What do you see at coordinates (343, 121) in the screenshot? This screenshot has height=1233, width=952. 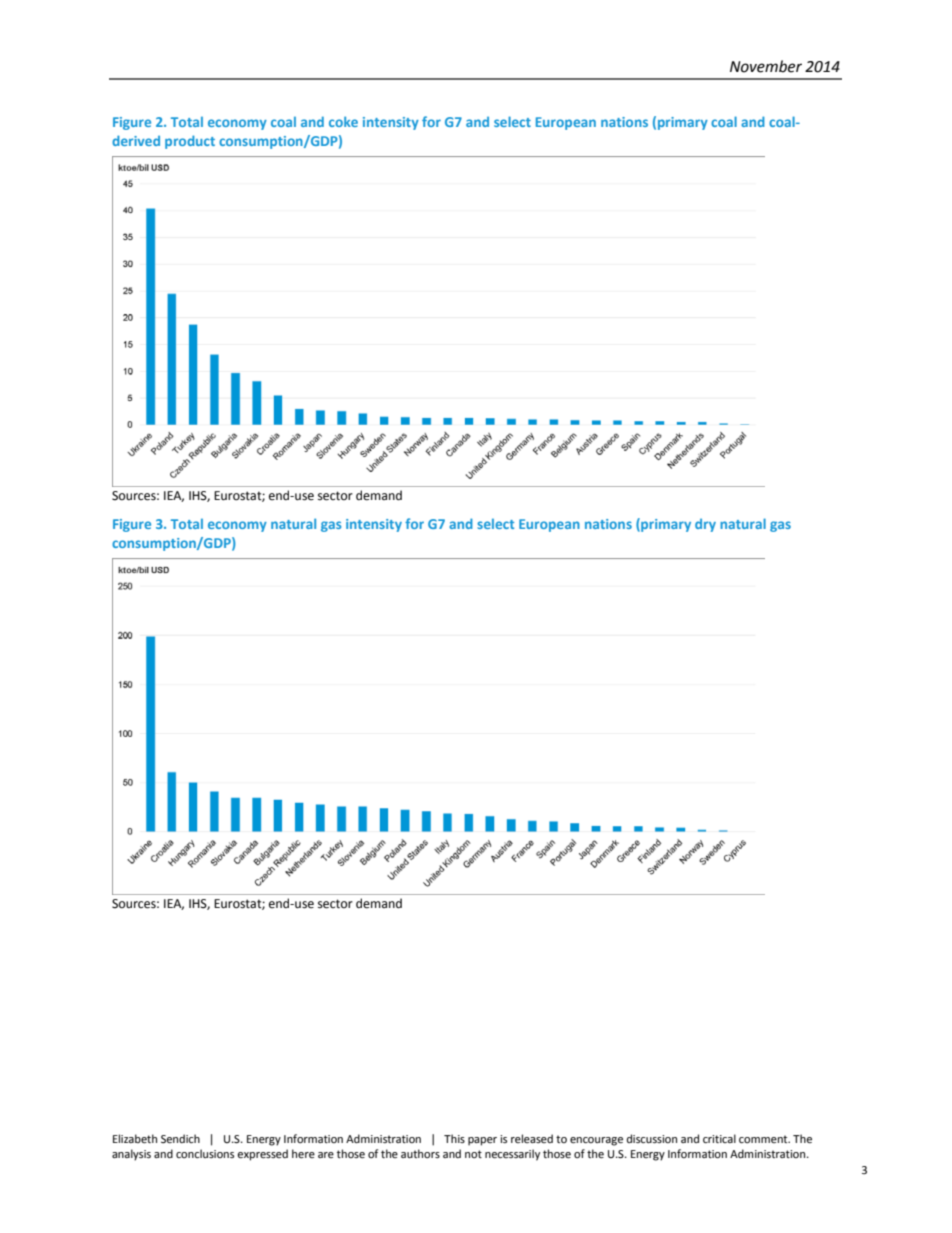 I see `coke` at bounding box center [343, 121].
